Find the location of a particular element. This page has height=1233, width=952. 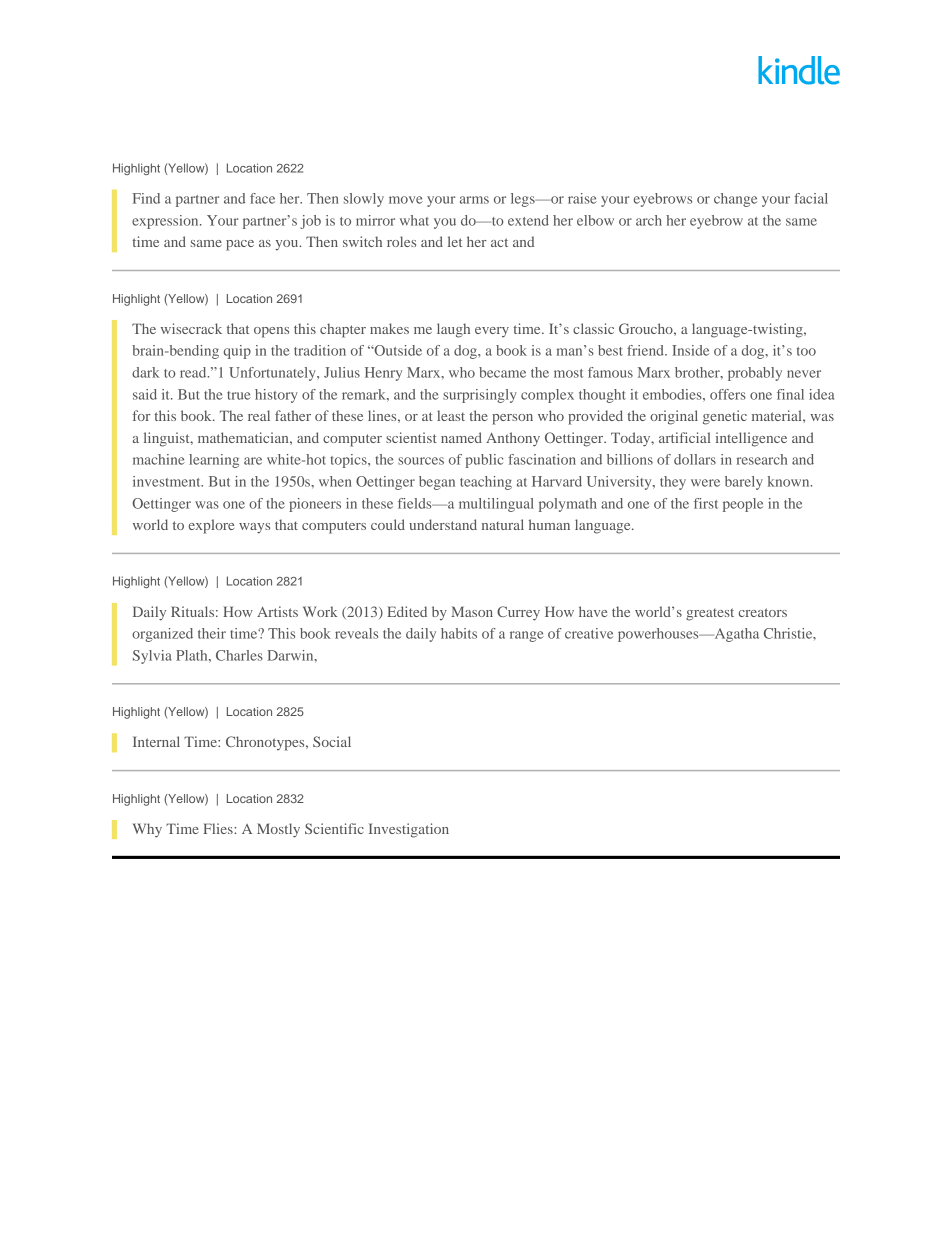

face is located at coordinates (262, 198).
